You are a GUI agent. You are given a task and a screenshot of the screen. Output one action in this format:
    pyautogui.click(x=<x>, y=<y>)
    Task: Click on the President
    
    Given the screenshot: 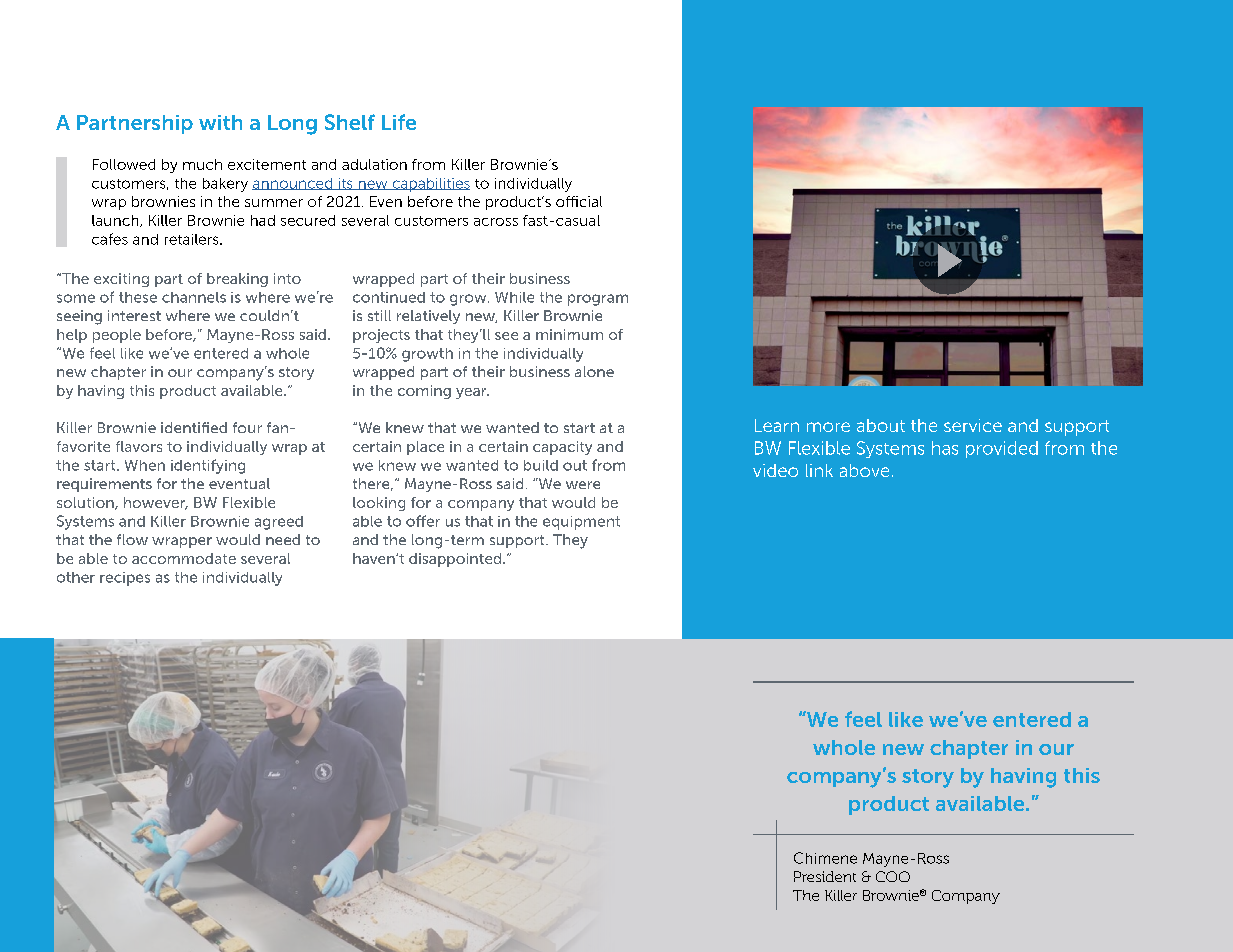 What is the action you would take?
    pyautogui.click(x=825, y=876)
